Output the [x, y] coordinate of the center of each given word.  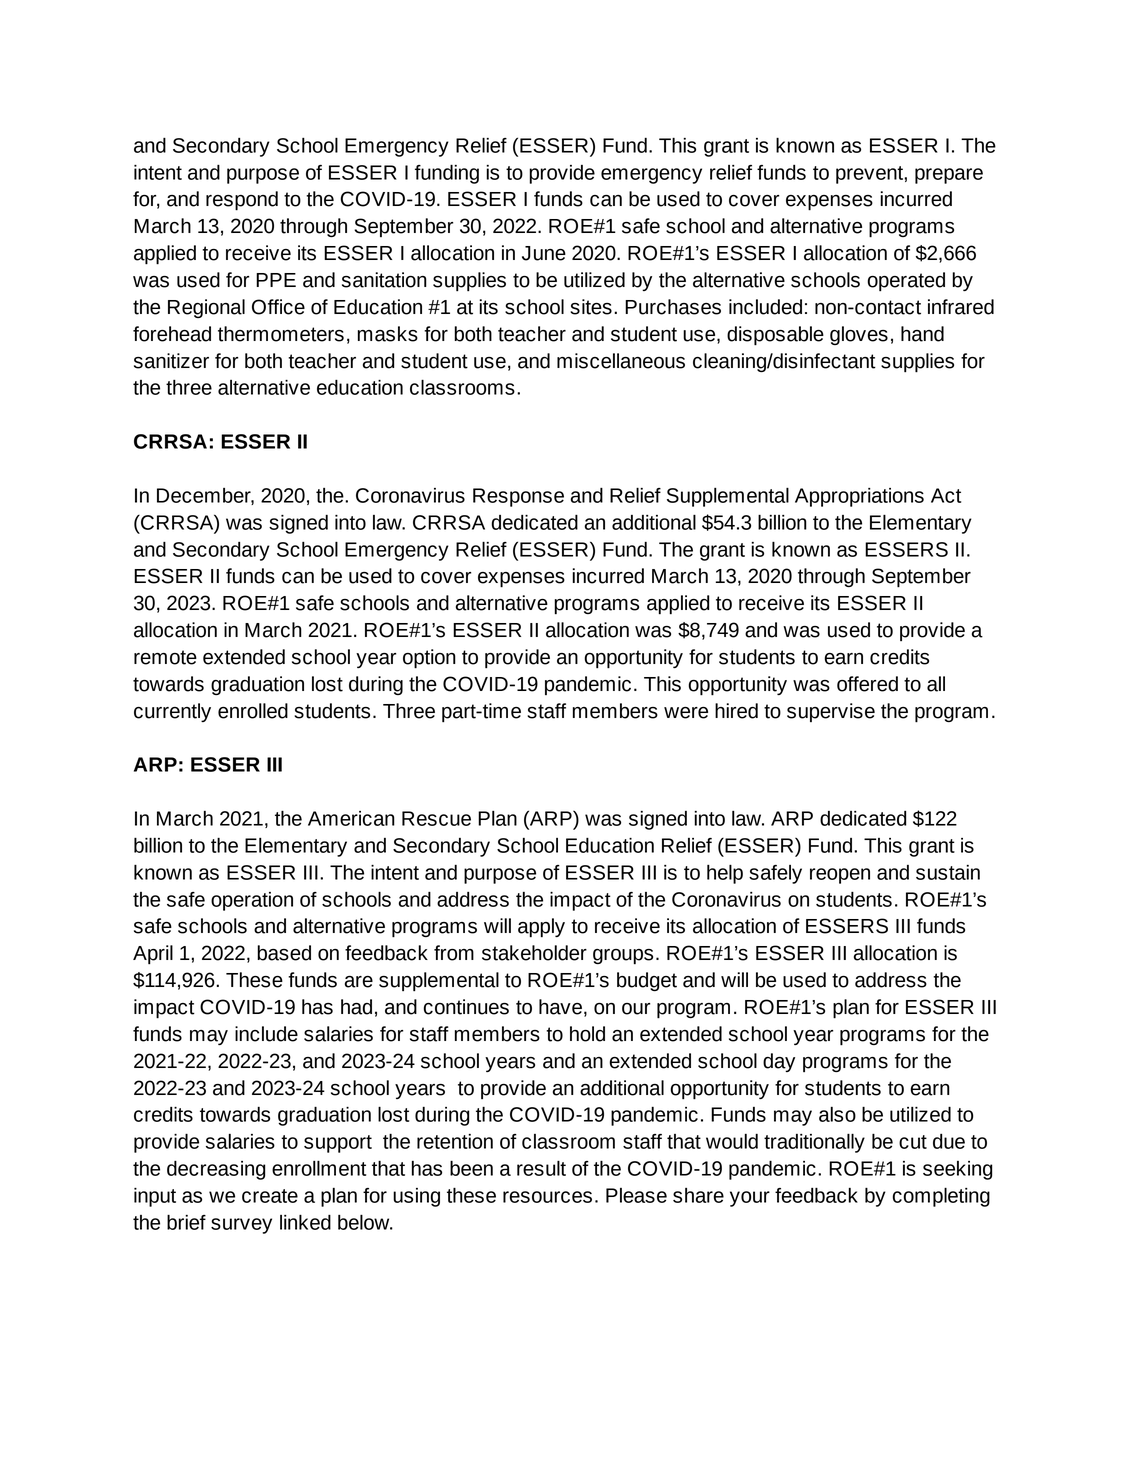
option [429, 659]
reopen [840, 876]
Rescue [436, 818]
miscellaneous [621, 361]
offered [867, 684]
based [284, 953]
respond [242, 201]
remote [165, 657]
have [560, 1007]
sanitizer [171, 361]
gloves [859, 335]
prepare [949, 176]
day [779, 1062]
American [351, 818]
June [544, 253]
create [270, 1196]
